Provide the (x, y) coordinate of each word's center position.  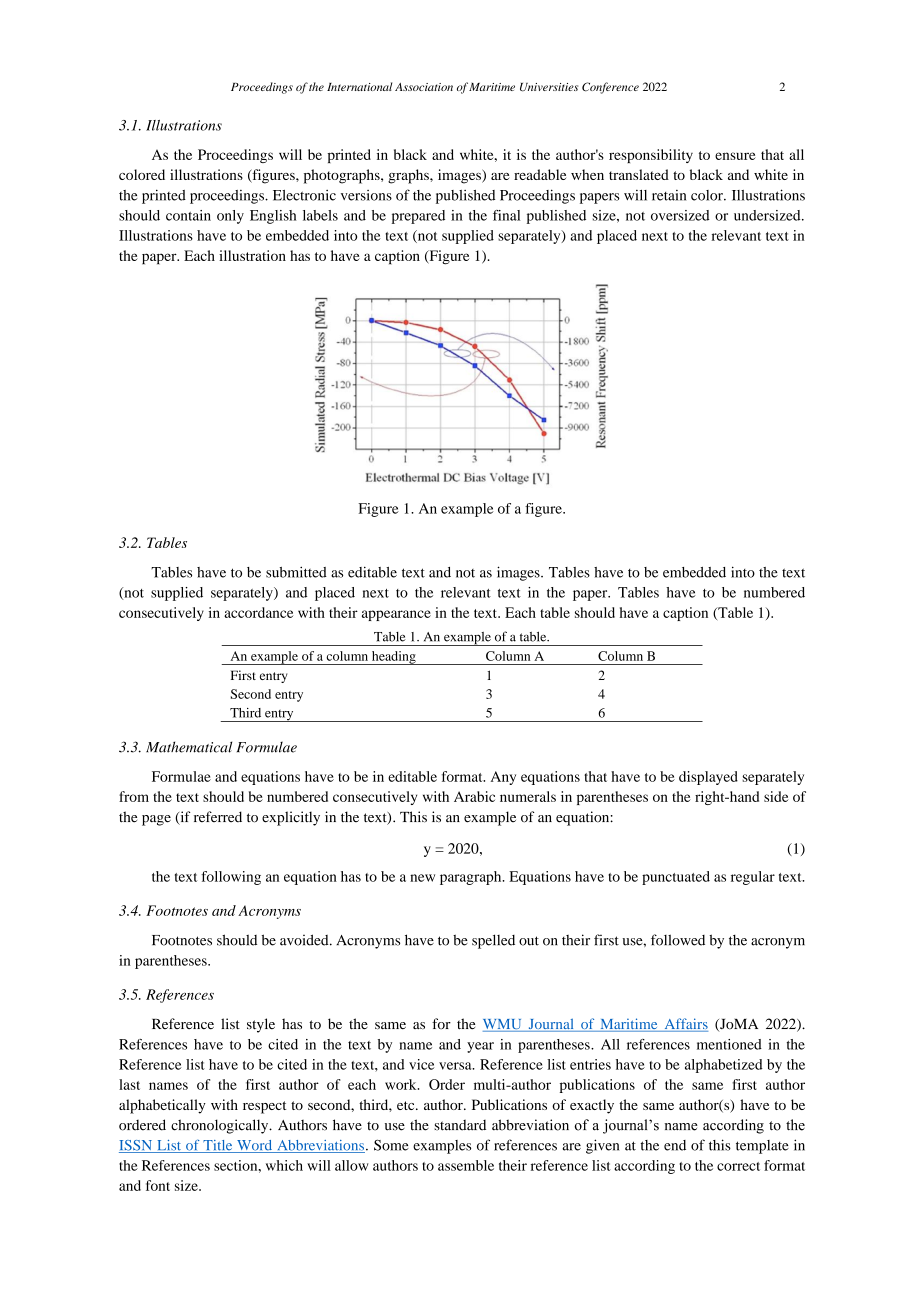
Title (218, 1146)
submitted (296, 572)
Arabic (474, 796)
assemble (466, 1165)
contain (188, 215)
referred (218, 817)
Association (424, 87)
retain (669, 195)
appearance (396, 615)
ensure (735, 156)
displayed (708, 778)
